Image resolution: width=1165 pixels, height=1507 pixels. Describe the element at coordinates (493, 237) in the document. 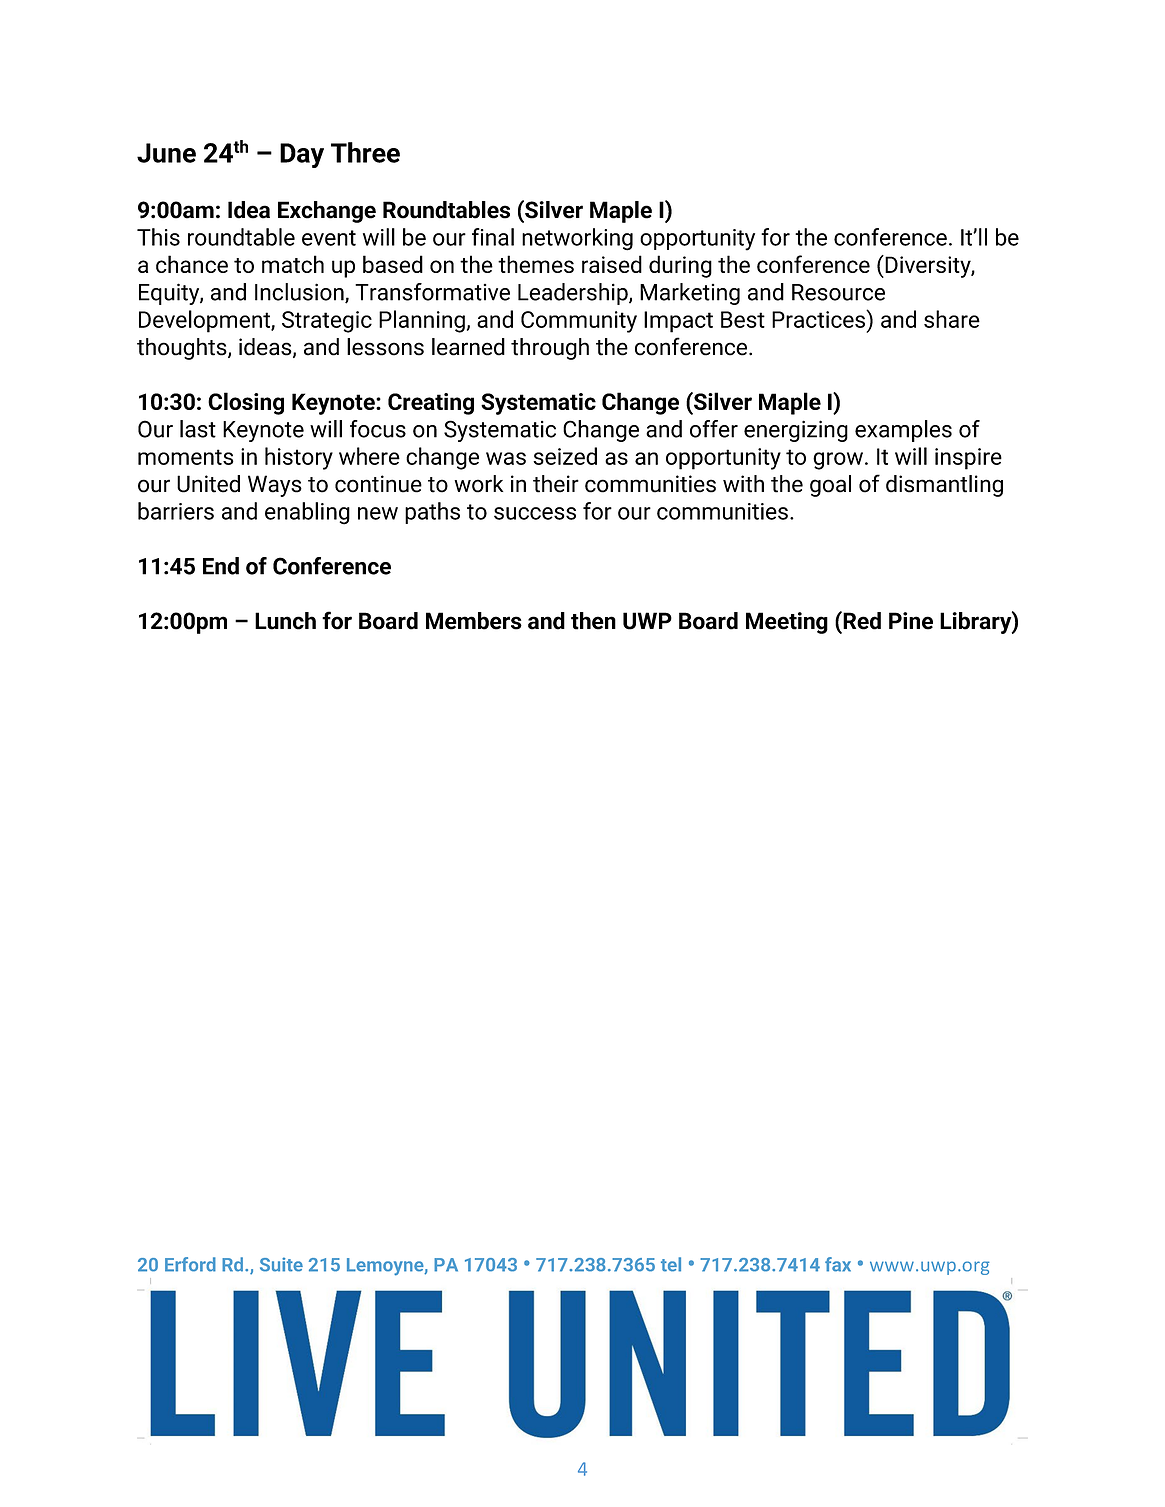

I see `final` at that location.
